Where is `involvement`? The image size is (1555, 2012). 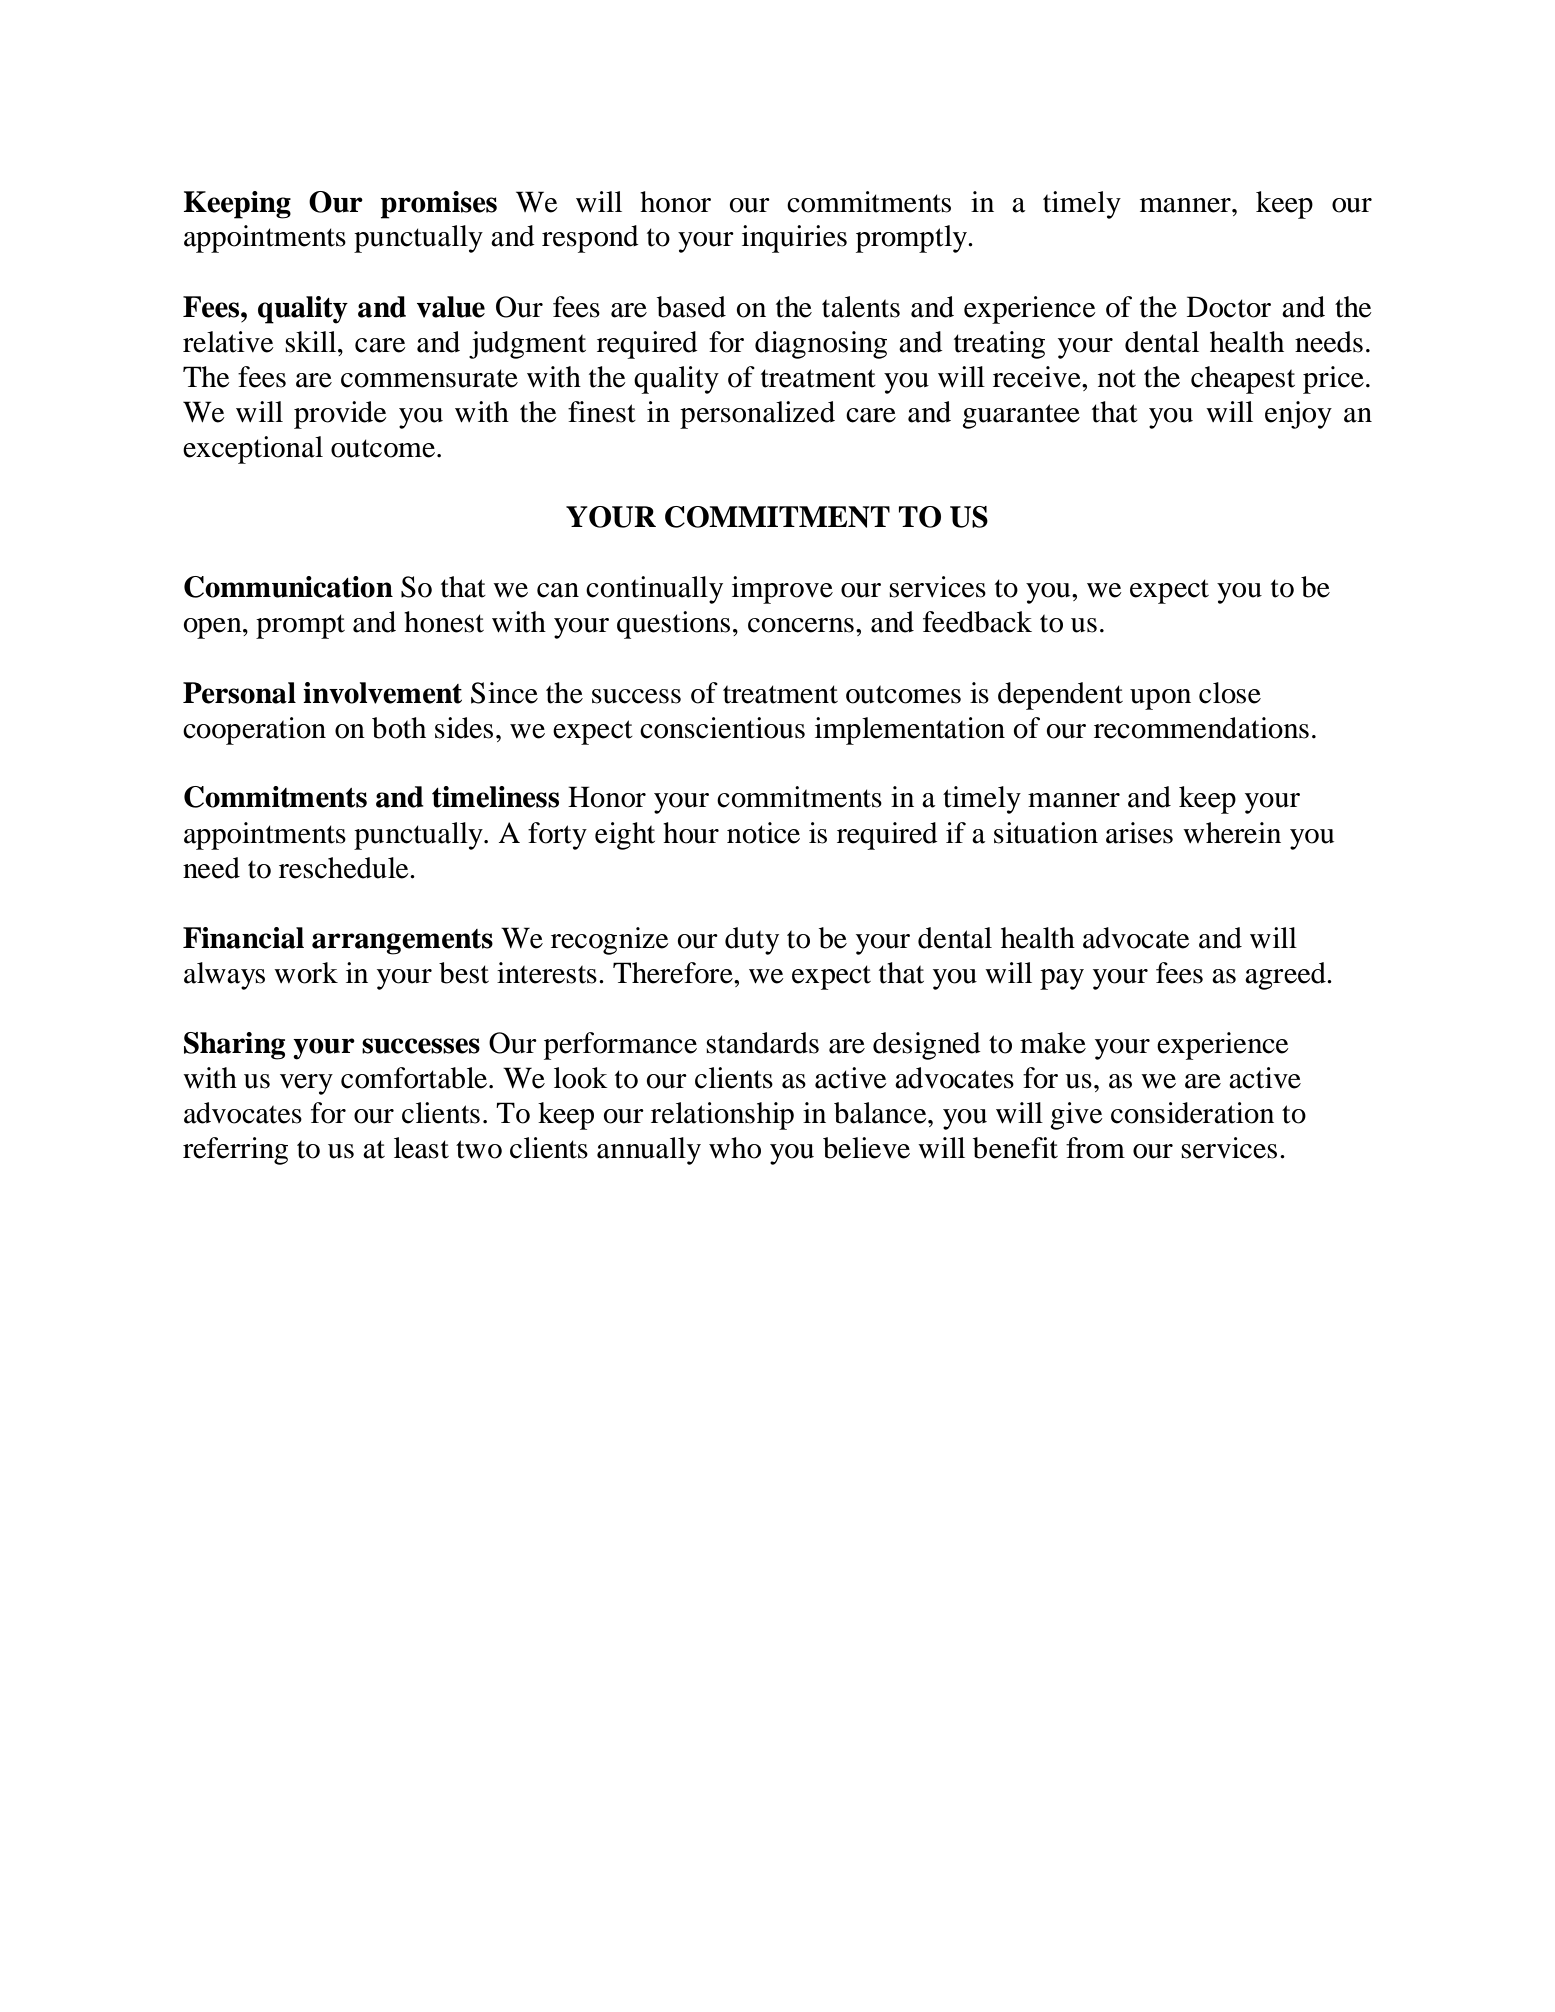
involvement is located at coordinates (382, 693).
